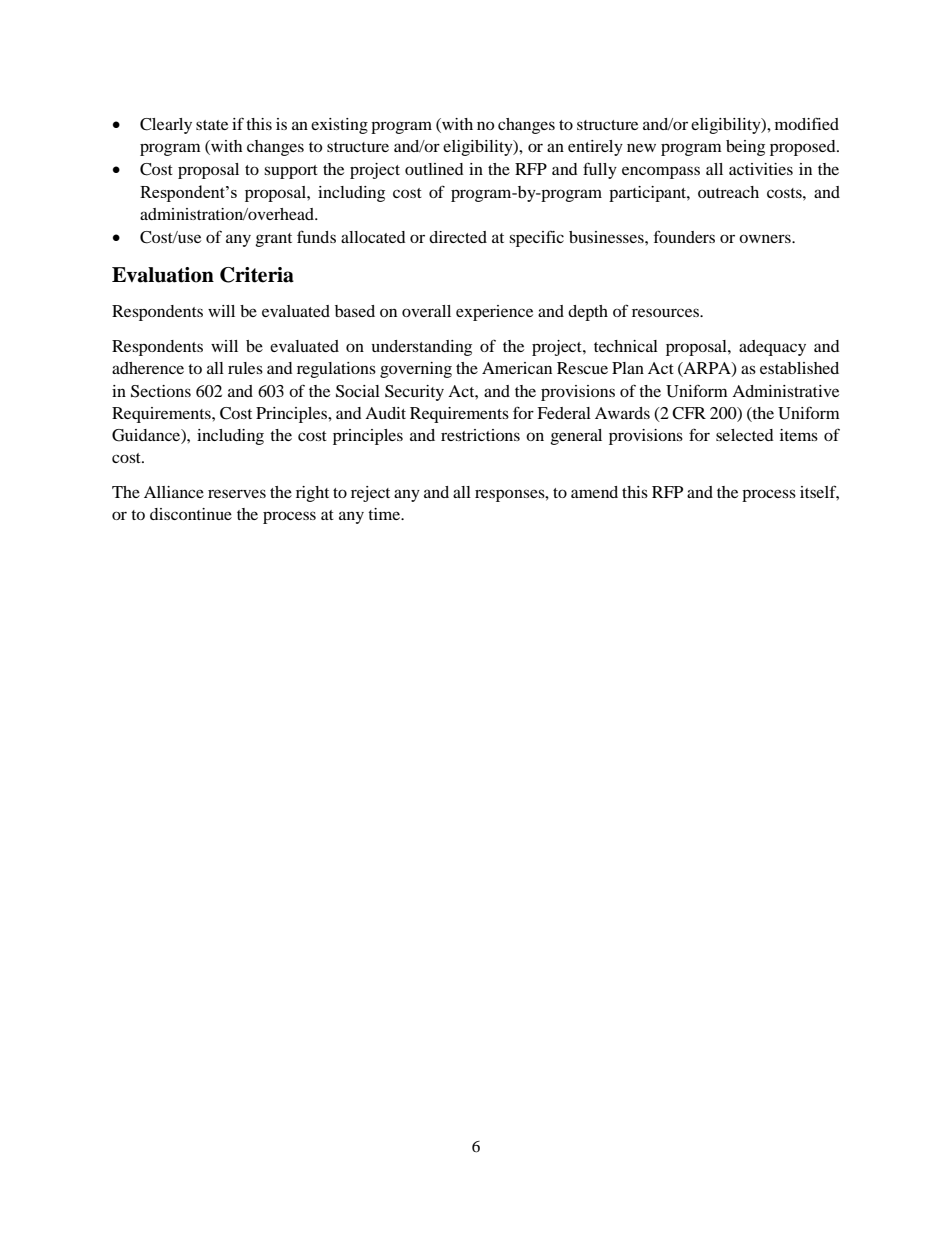  What do you see at coordinates (212, 125) in the document?
I see `state` at bounding box center [212, 125].
